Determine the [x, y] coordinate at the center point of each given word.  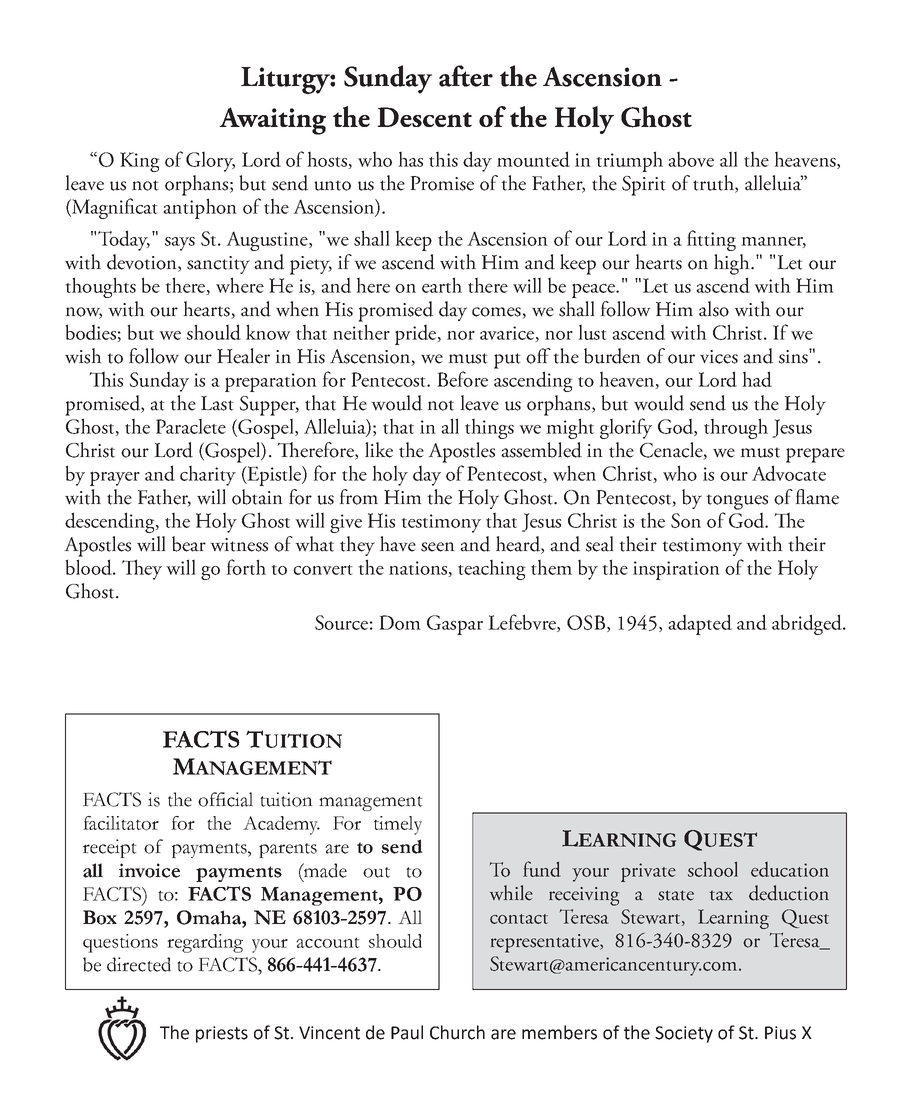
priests [222, 1034]
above [691, 159]
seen [438, 547]
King [140, 162]
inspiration [676, 570]
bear [189, 544]
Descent [424, 117]
